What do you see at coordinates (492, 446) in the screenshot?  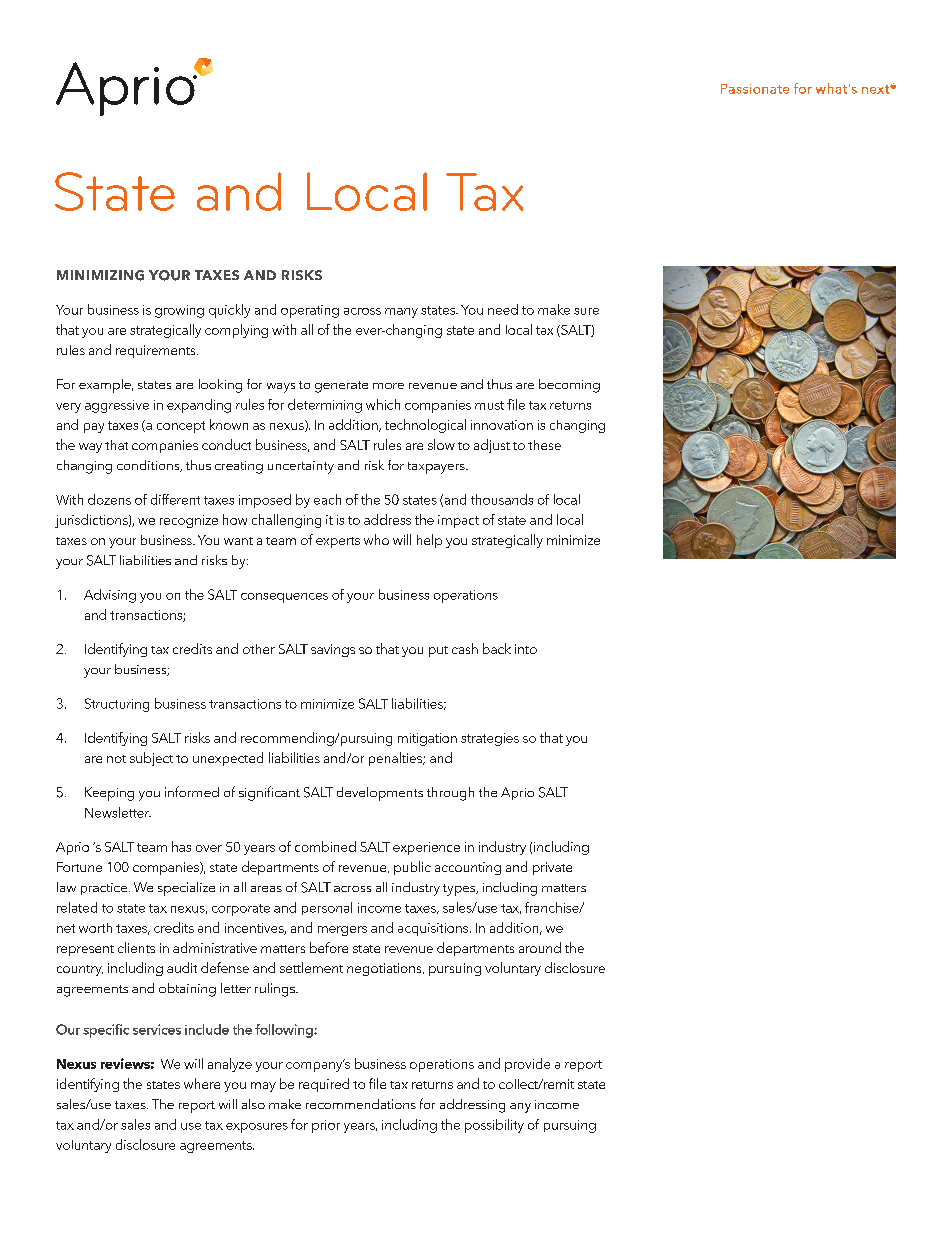 I see `adjust` at bounding box center [492, 446].
